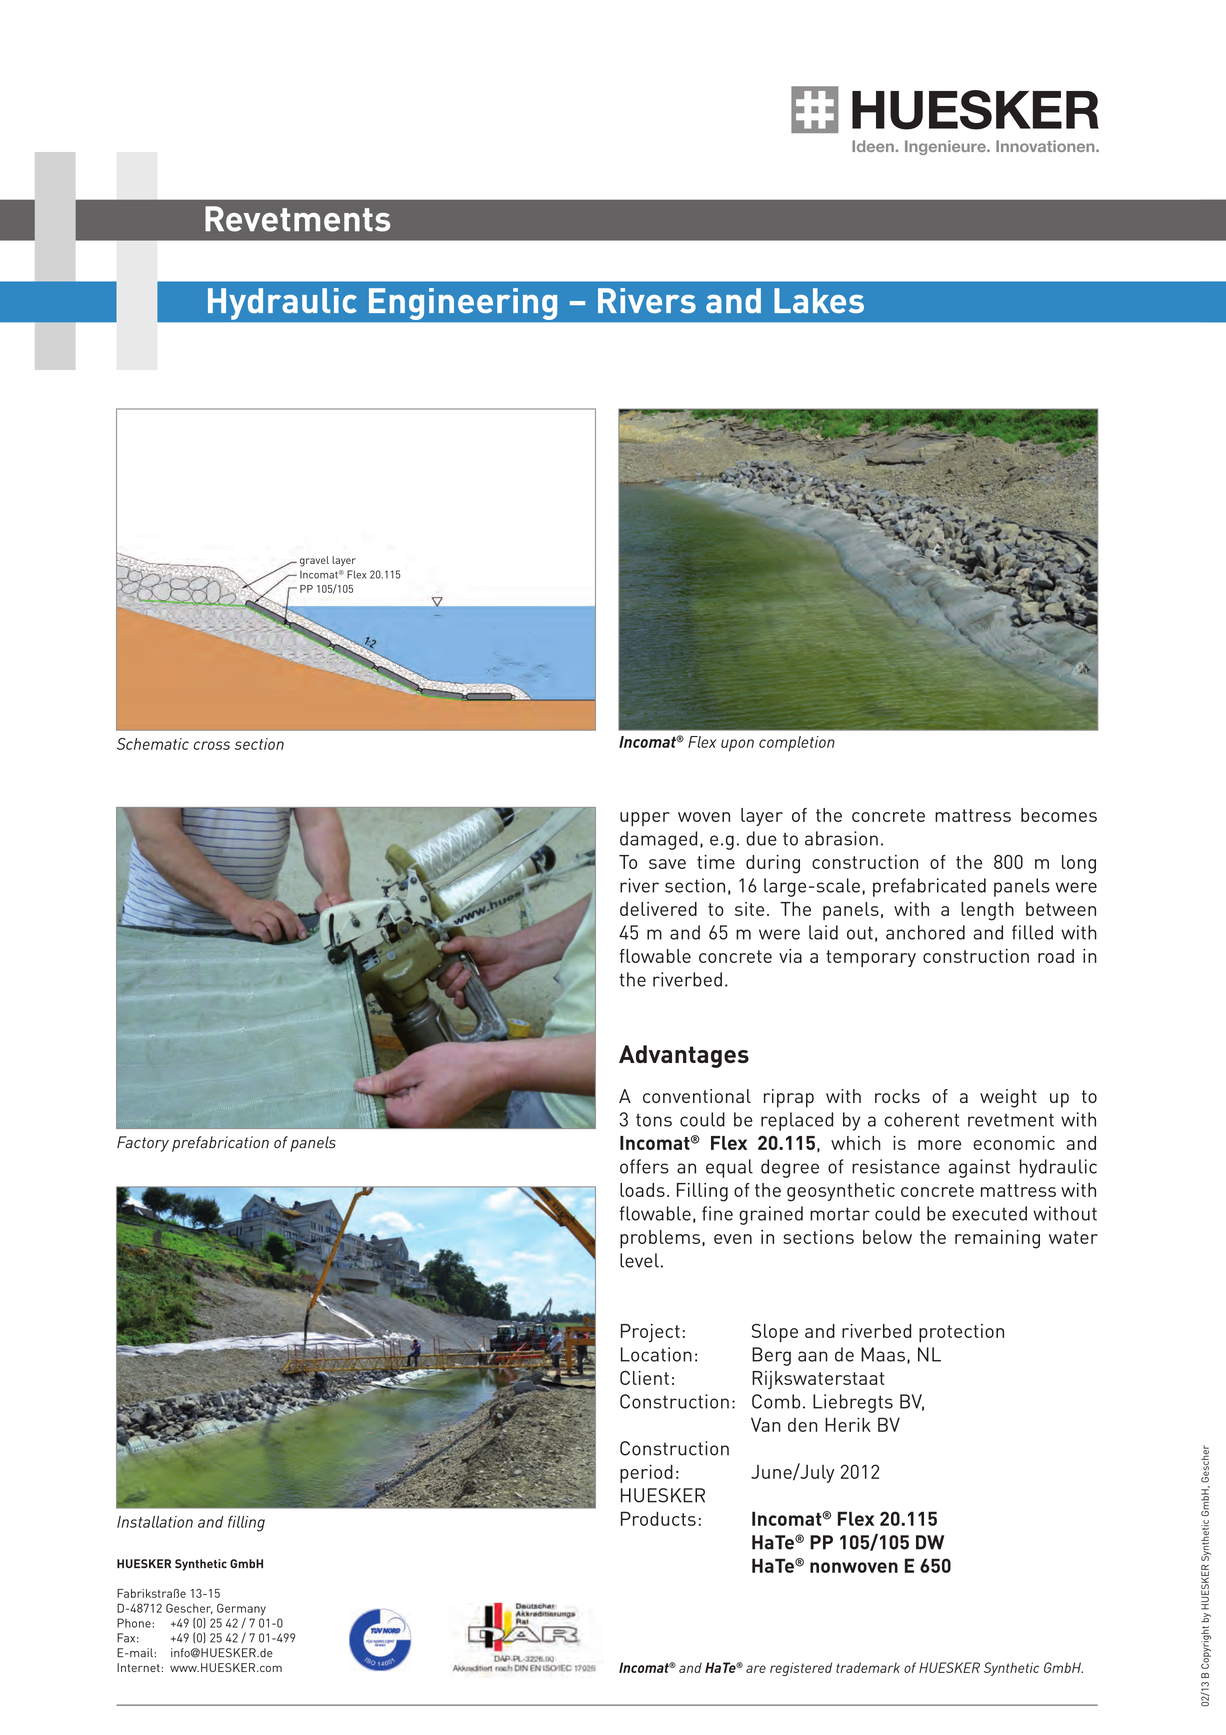 This image has height=1735, width=1226. What do you see at coordinates (819, 300) in the image?
I see `Lakes` at bounding box center [819, 300].
